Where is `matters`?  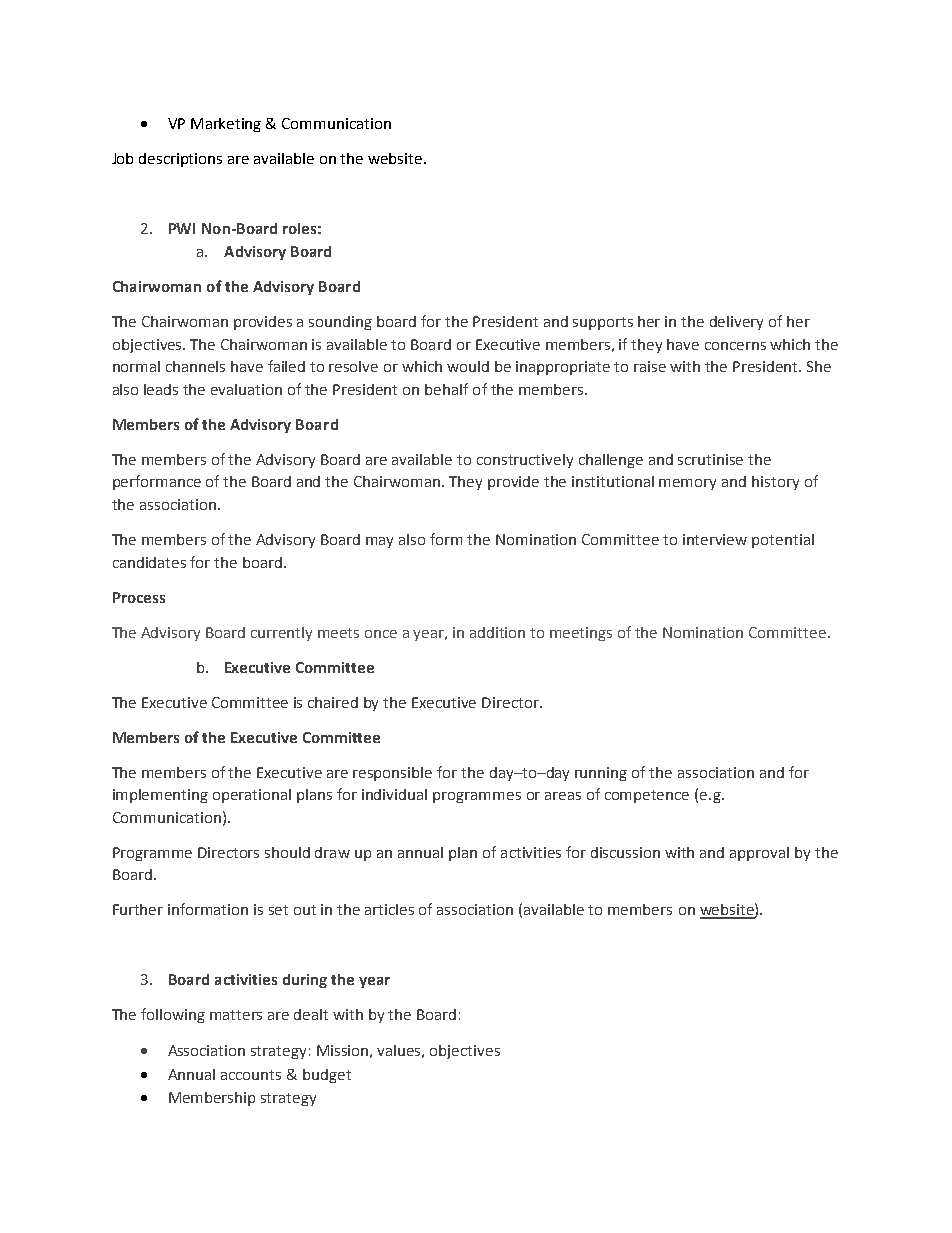 matters is located at coordinates (236, 1015).
